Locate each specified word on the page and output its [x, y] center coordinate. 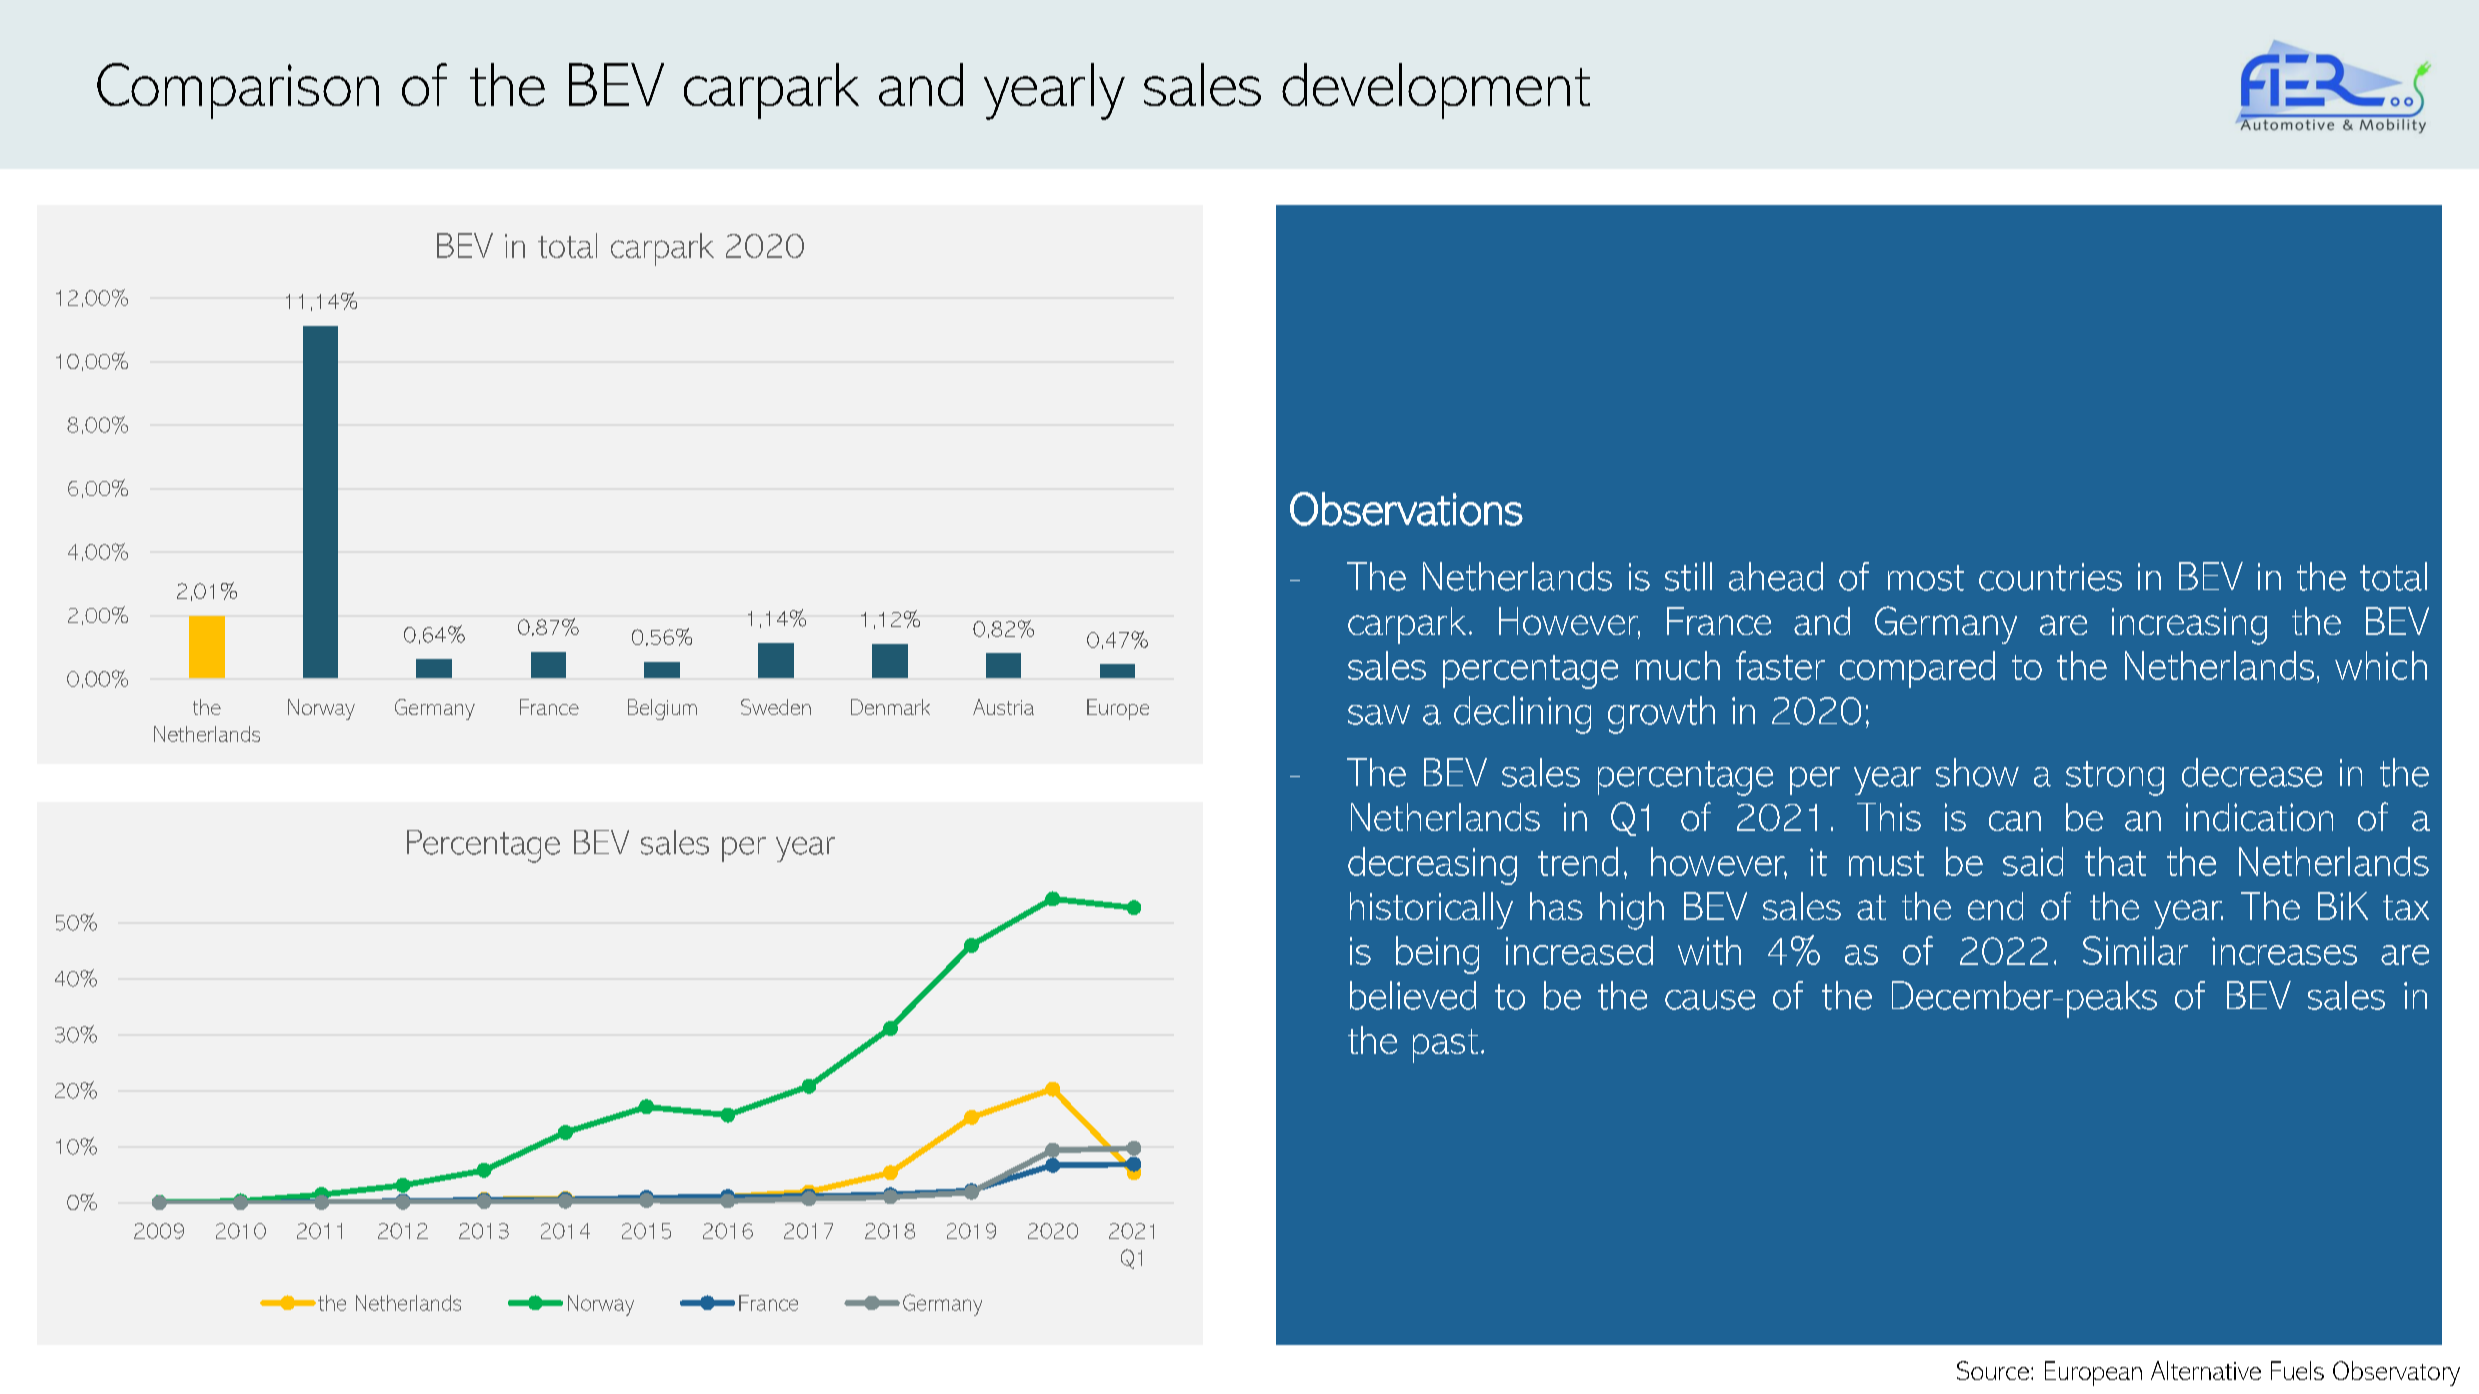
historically [1431, 910]
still [1688, 576]
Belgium [662, 709]
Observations [1406, 509]
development [1436, 91]
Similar [2135, 950]
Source [1993, 1370]
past [1445, 1046]
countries [2050, 577]
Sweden [776, 707]
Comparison [238, 91]
